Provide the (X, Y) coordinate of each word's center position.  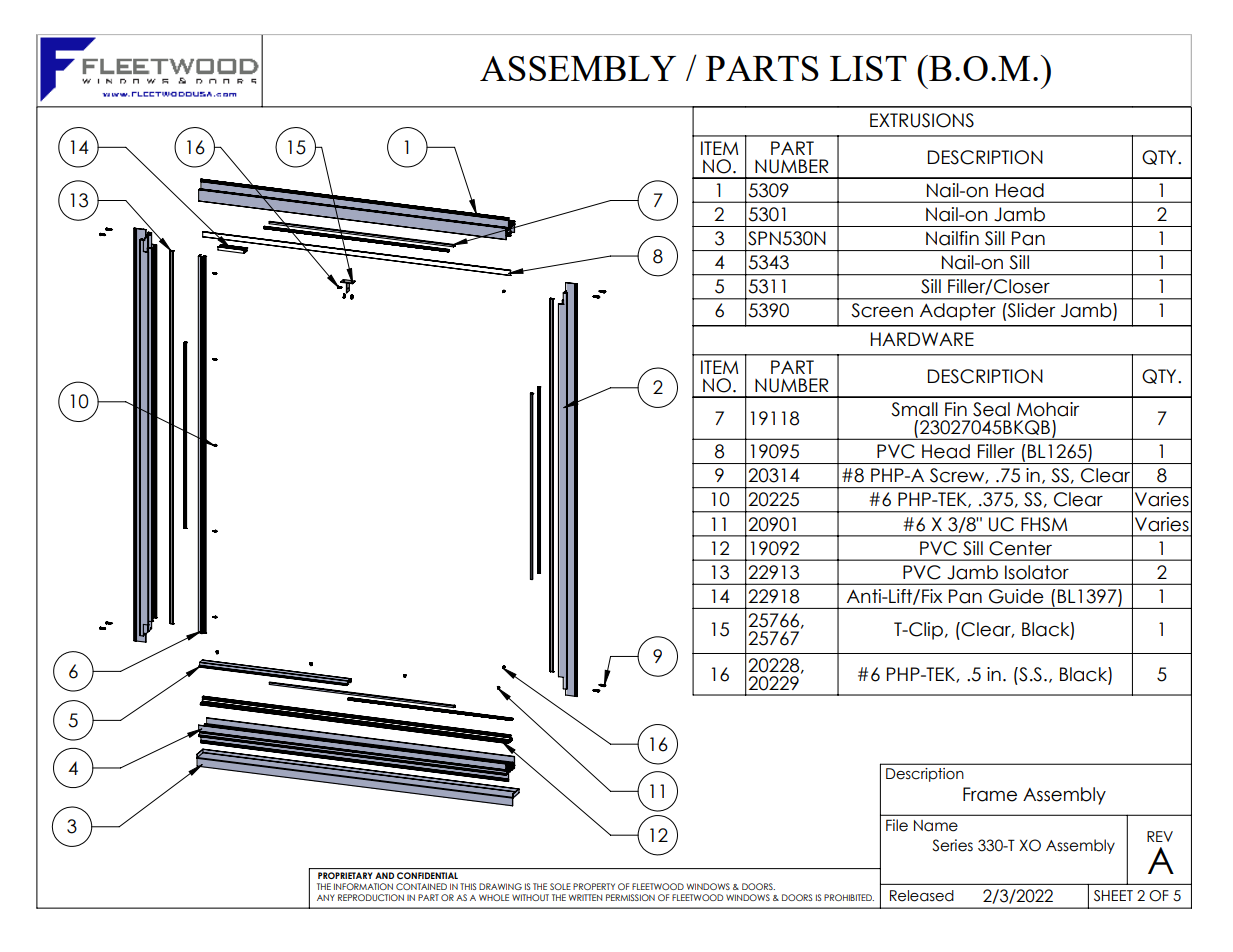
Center (1021, 548)
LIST (868, 68)
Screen (882, 310)
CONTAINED (421, 886)
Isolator (1037, 572)
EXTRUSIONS (922, 120)
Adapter (958, 312)
